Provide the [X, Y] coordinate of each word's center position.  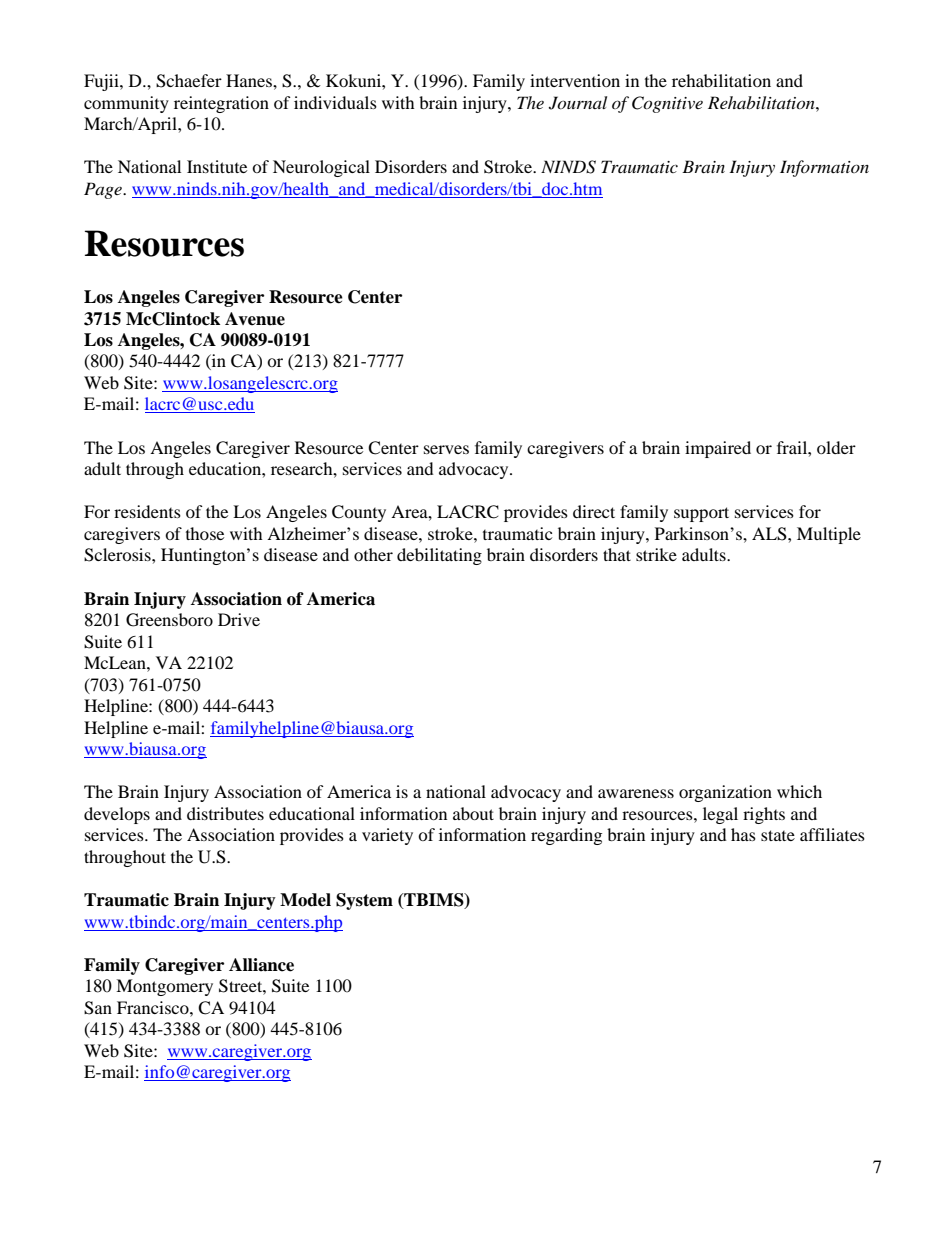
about [473, 813]
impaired [718, 449]
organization [725, 793]
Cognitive [667, 104]
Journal [578, 103]
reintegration [221, 104]
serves [446, 449]
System [364, 901]
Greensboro [169, 620]
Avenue [255, 319]
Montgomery [164, 987]
